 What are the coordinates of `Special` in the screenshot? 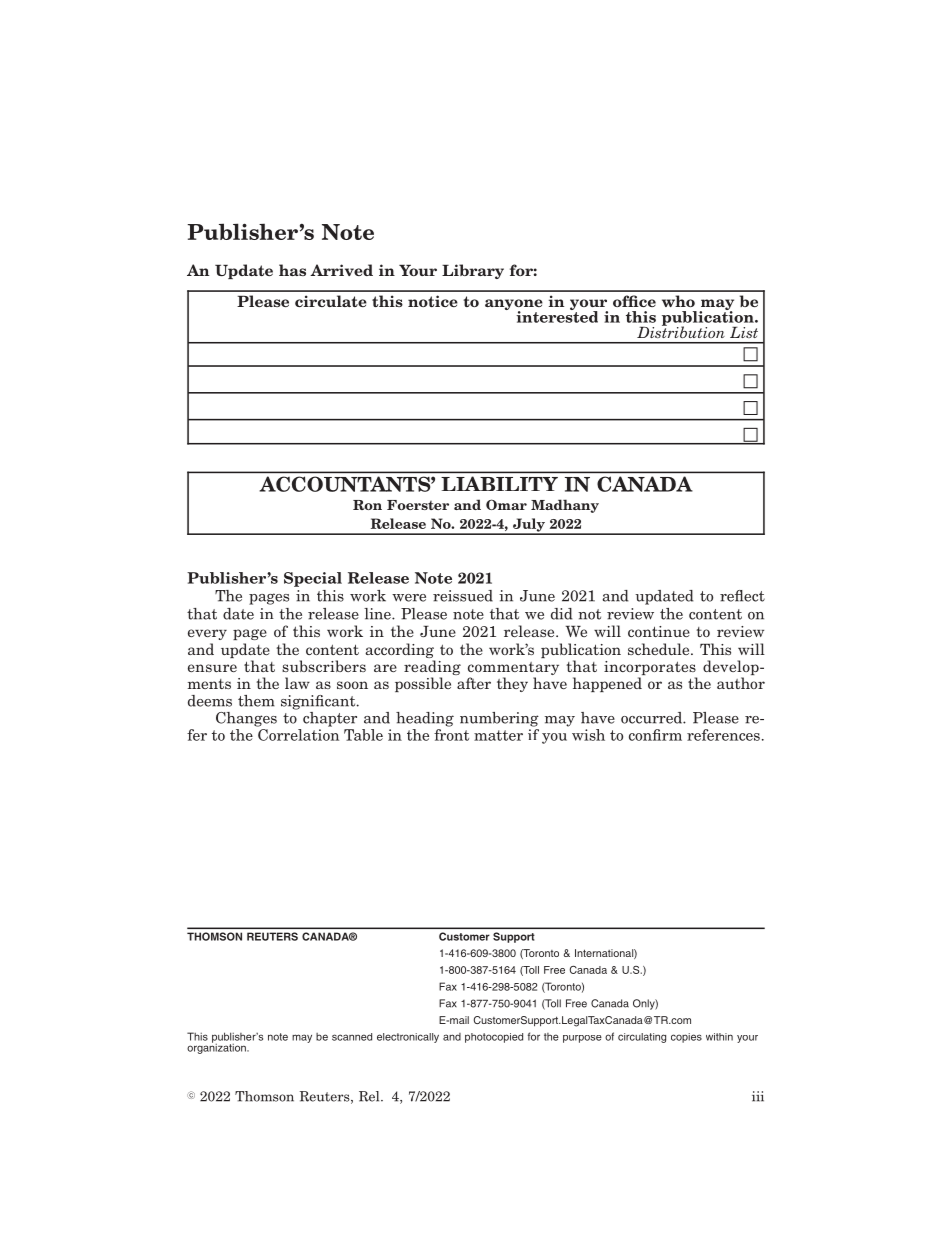 It's located at (313, 579).
